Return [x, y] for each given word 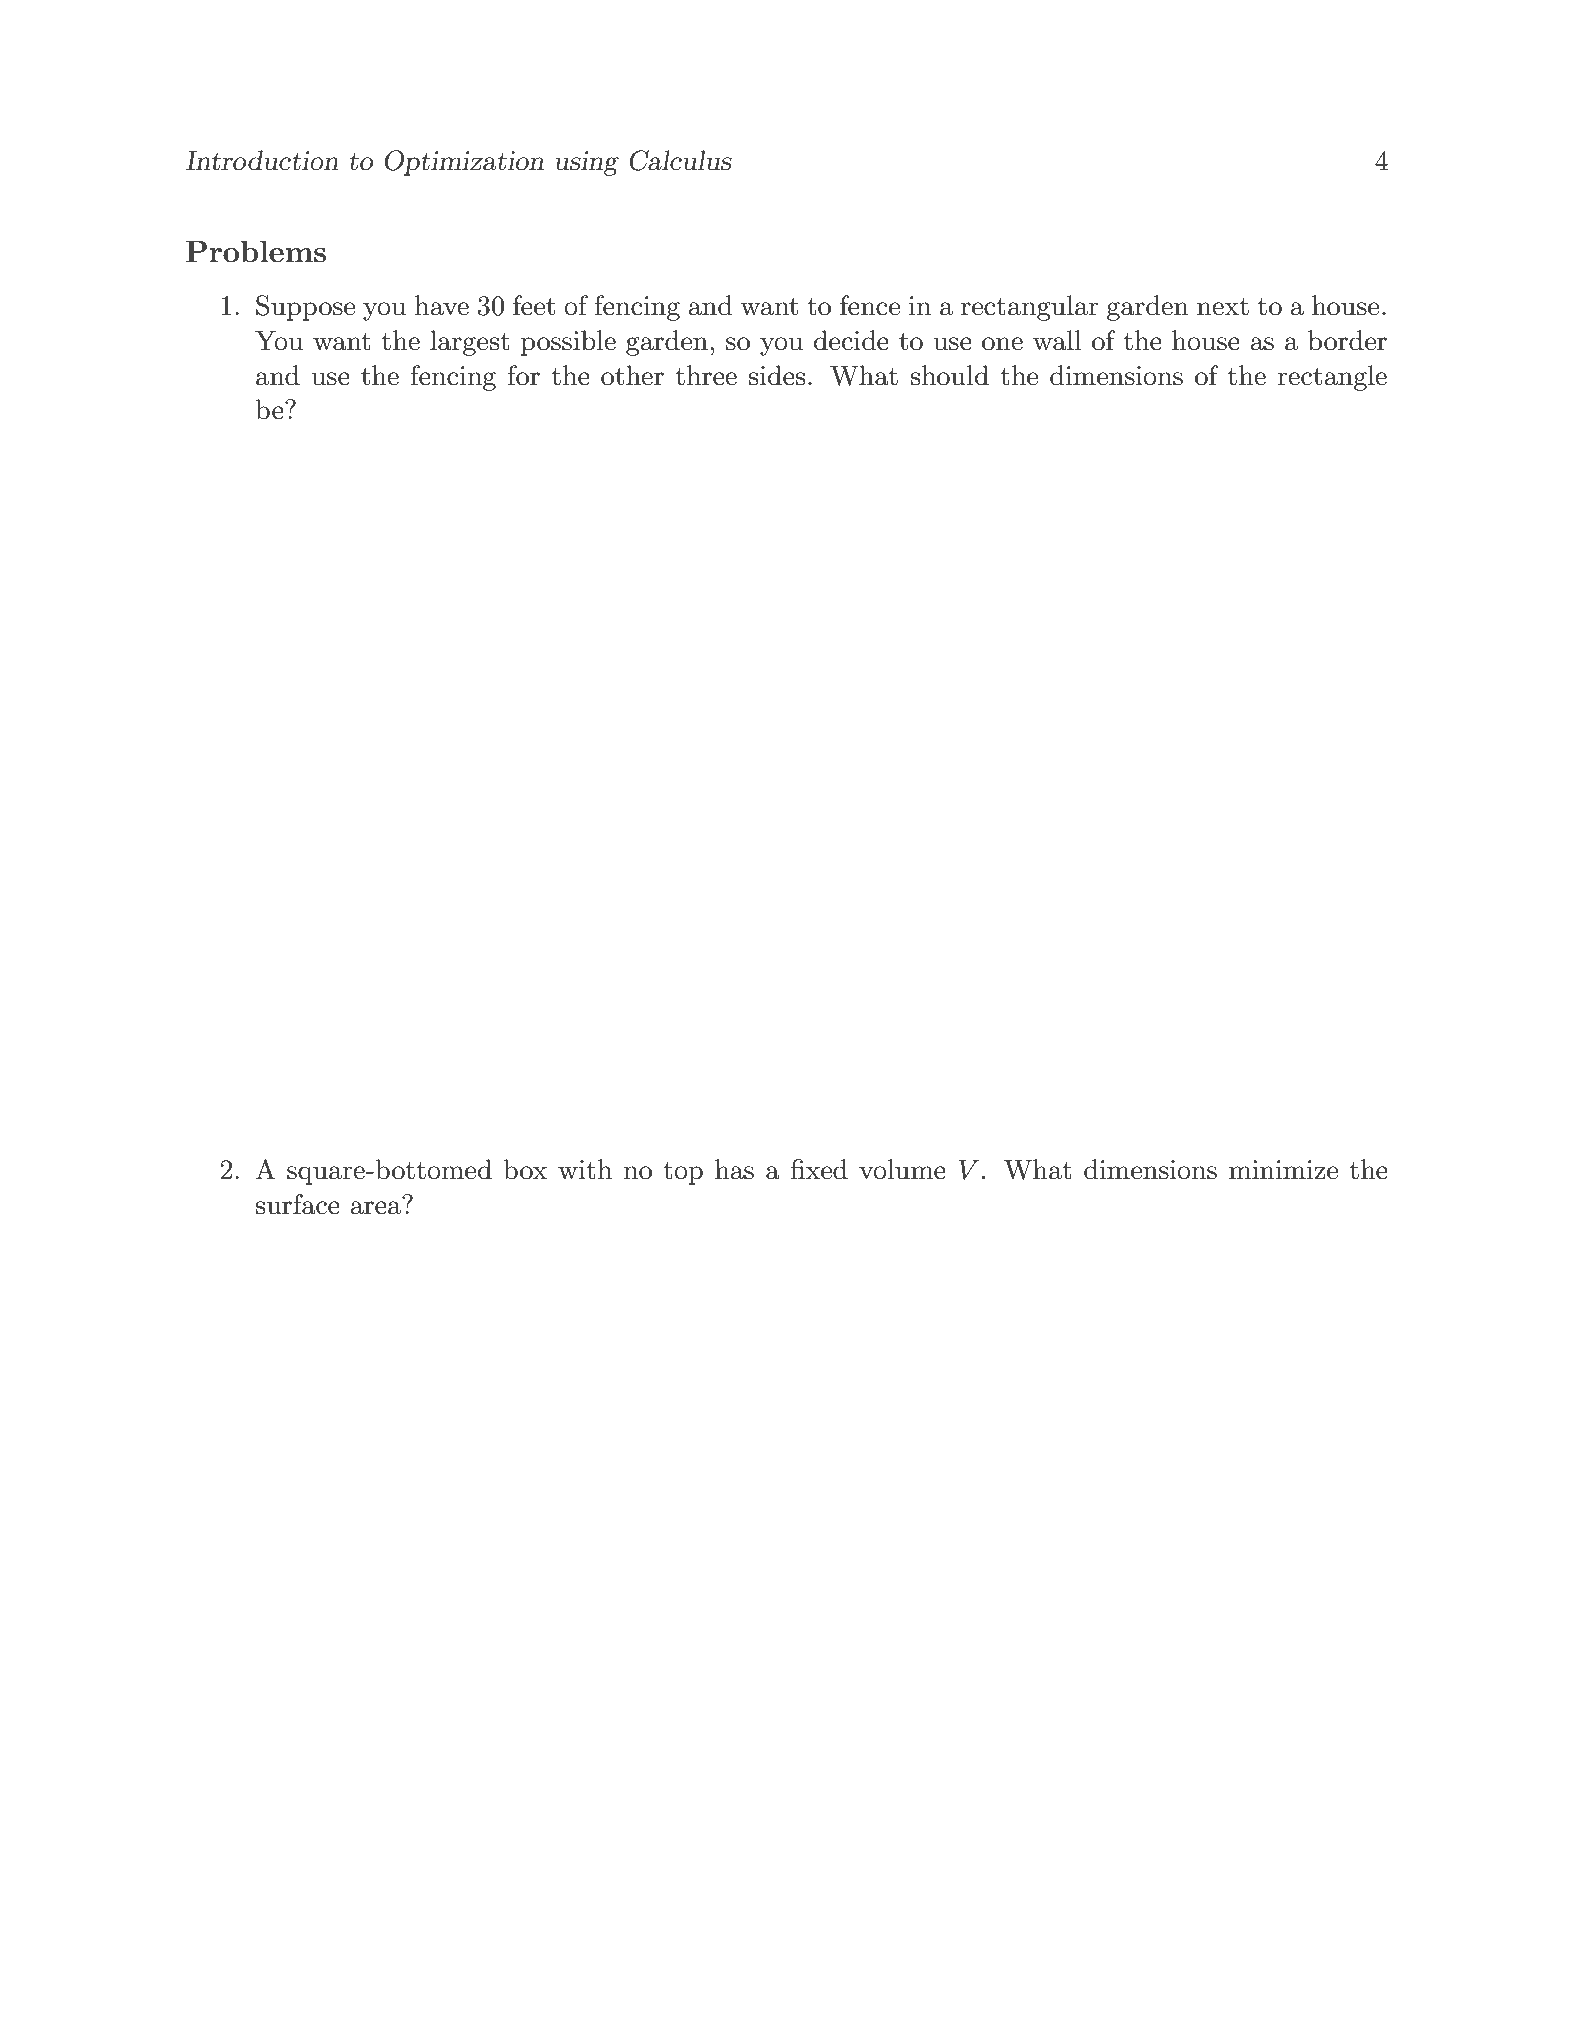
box [525, 1169]
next [1223, 307]
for [524, 375]
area [375, 1208]
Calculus [680, 160]
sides [777, 375]
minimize [1283, 1170]
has [734, 1169]
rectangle [1332, 378]
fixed [819, 1169]
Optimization [464, 163]
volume [902, 1169]
